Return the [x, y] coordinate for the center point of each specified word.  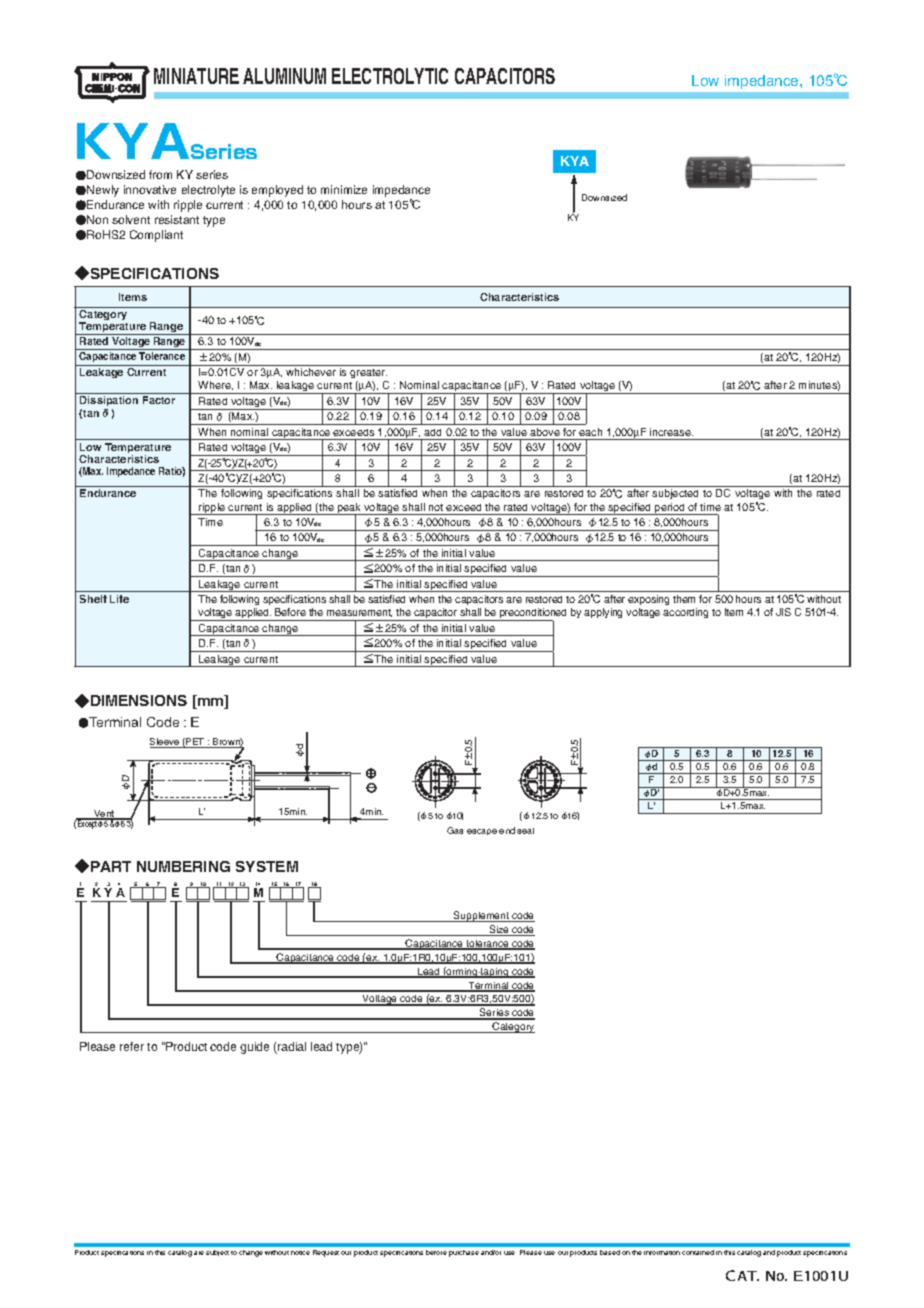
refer [132, 1046]
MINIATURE [196, 76]
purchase [464, 1253]
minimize [344, 189]
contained [698, 1252]
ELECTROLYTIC [390, 76]
